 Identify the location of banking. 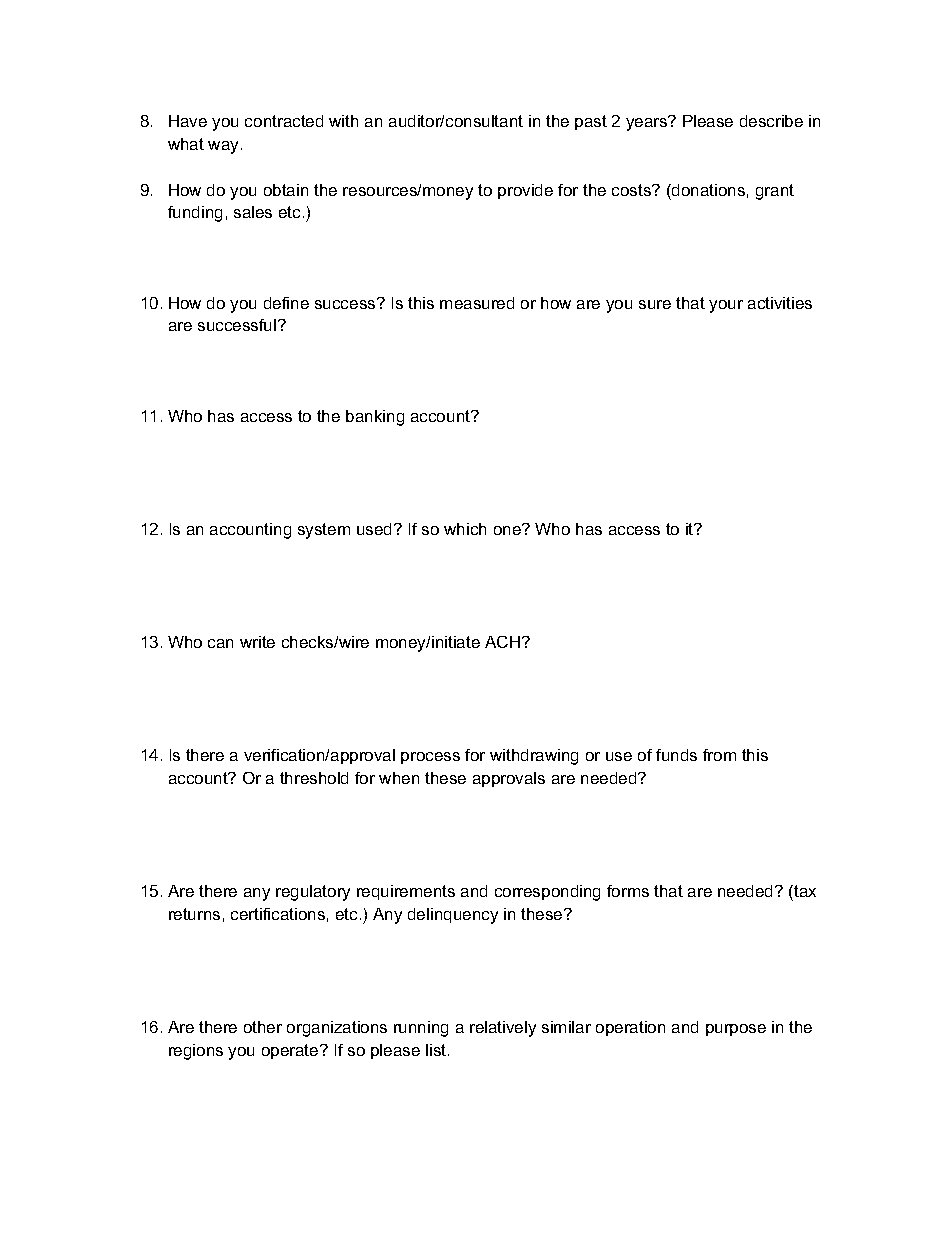
(375, 418).
